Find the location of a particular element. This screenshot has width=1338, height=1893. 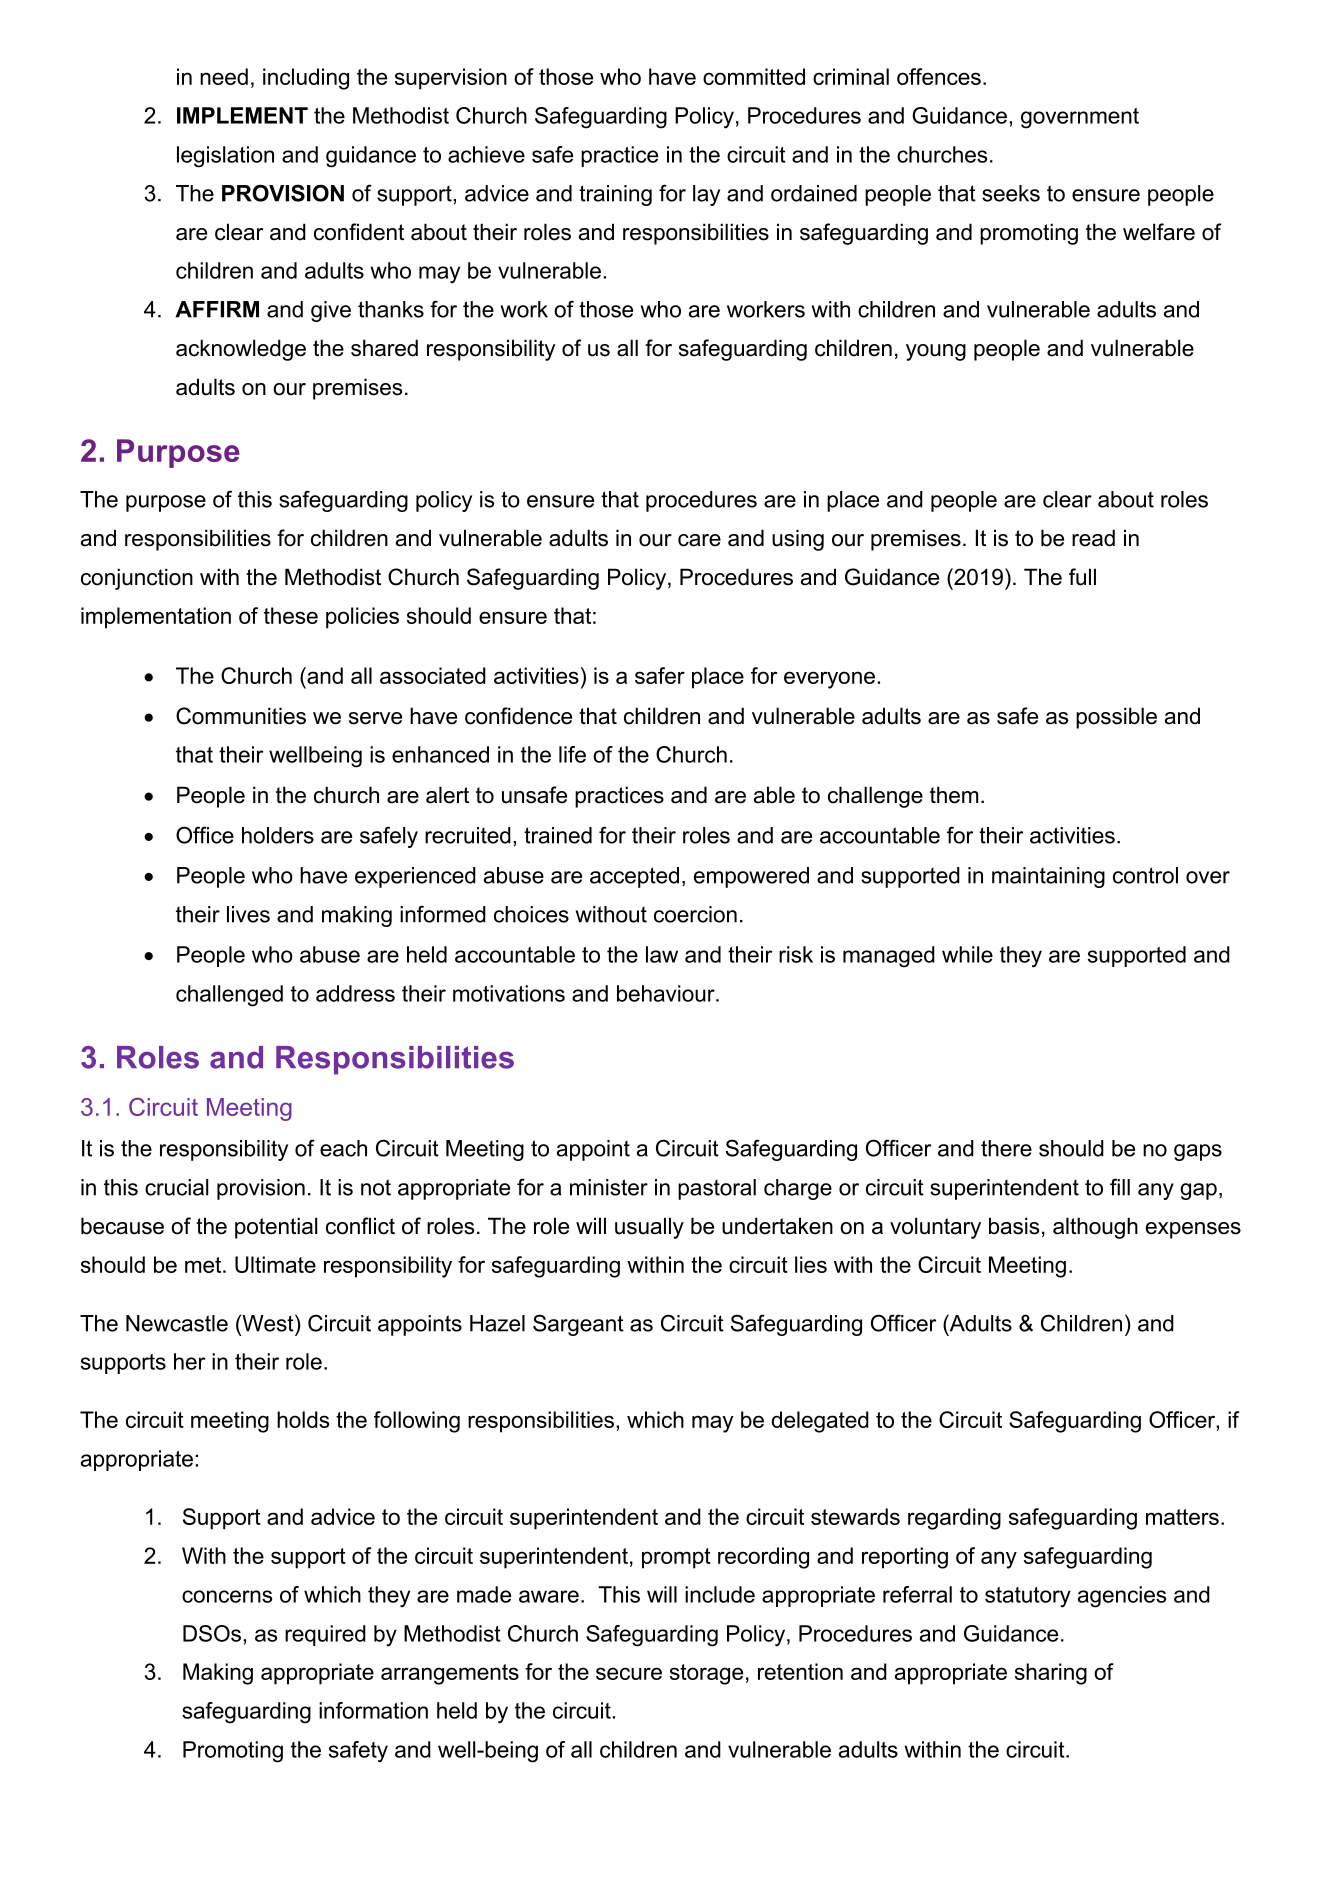

secure is located at coordinates (629, 1673).
